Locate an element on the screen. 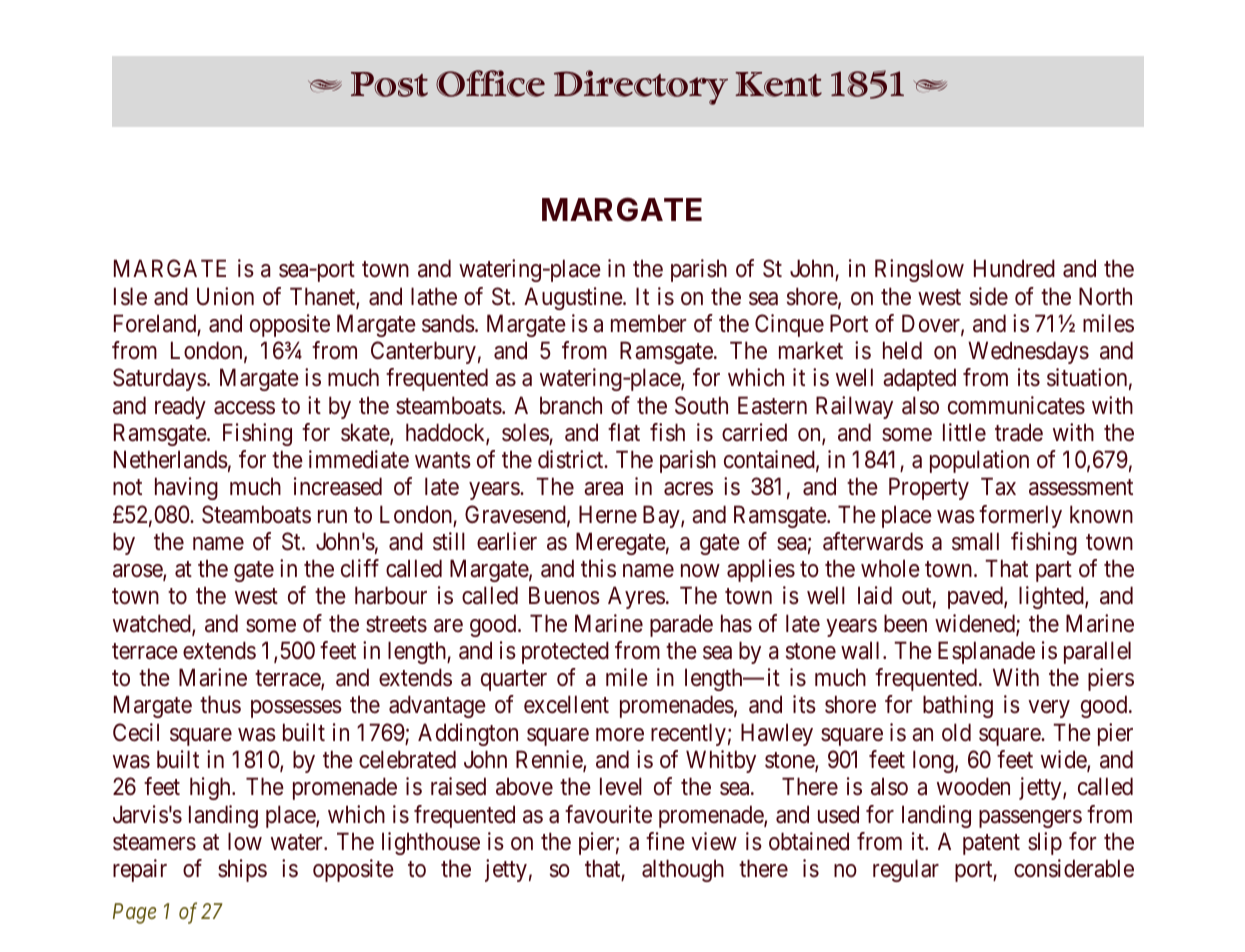 This screenshot has width=1245, height=952. thus is located at coordinates (220, 704).
